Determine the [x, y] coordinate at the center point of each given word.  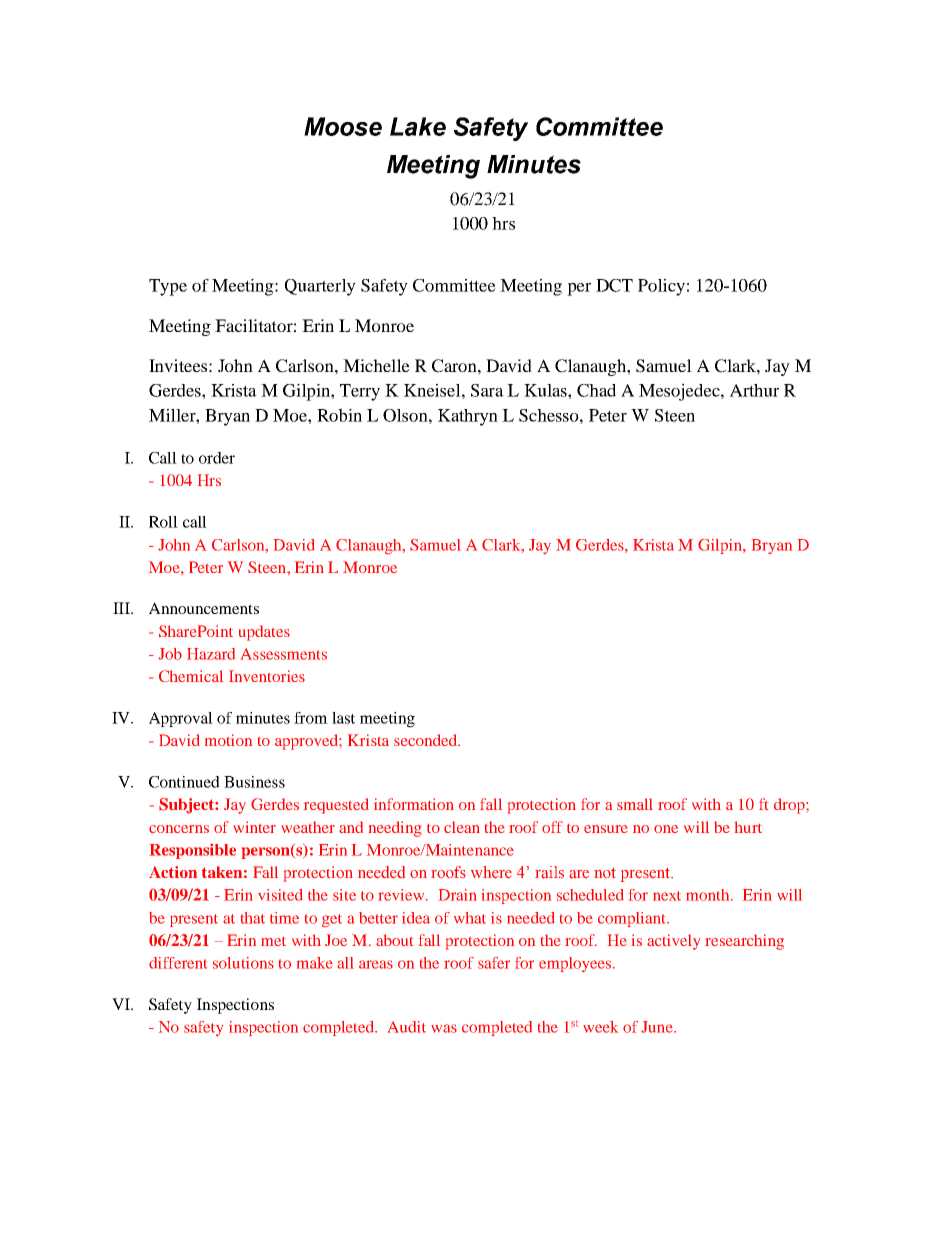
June [658, 1027]
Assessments [284, 654]
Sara [487, 390]
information [414, 804]
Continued [184, 782]
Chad [596, 390]
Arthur [754, 390]
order [217, 458]
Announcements [204, 608]
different [178, 963]
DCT [614, 285]
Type [168, 287]
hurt [748, 827]
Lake [418, 126]
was [444, 1028]
